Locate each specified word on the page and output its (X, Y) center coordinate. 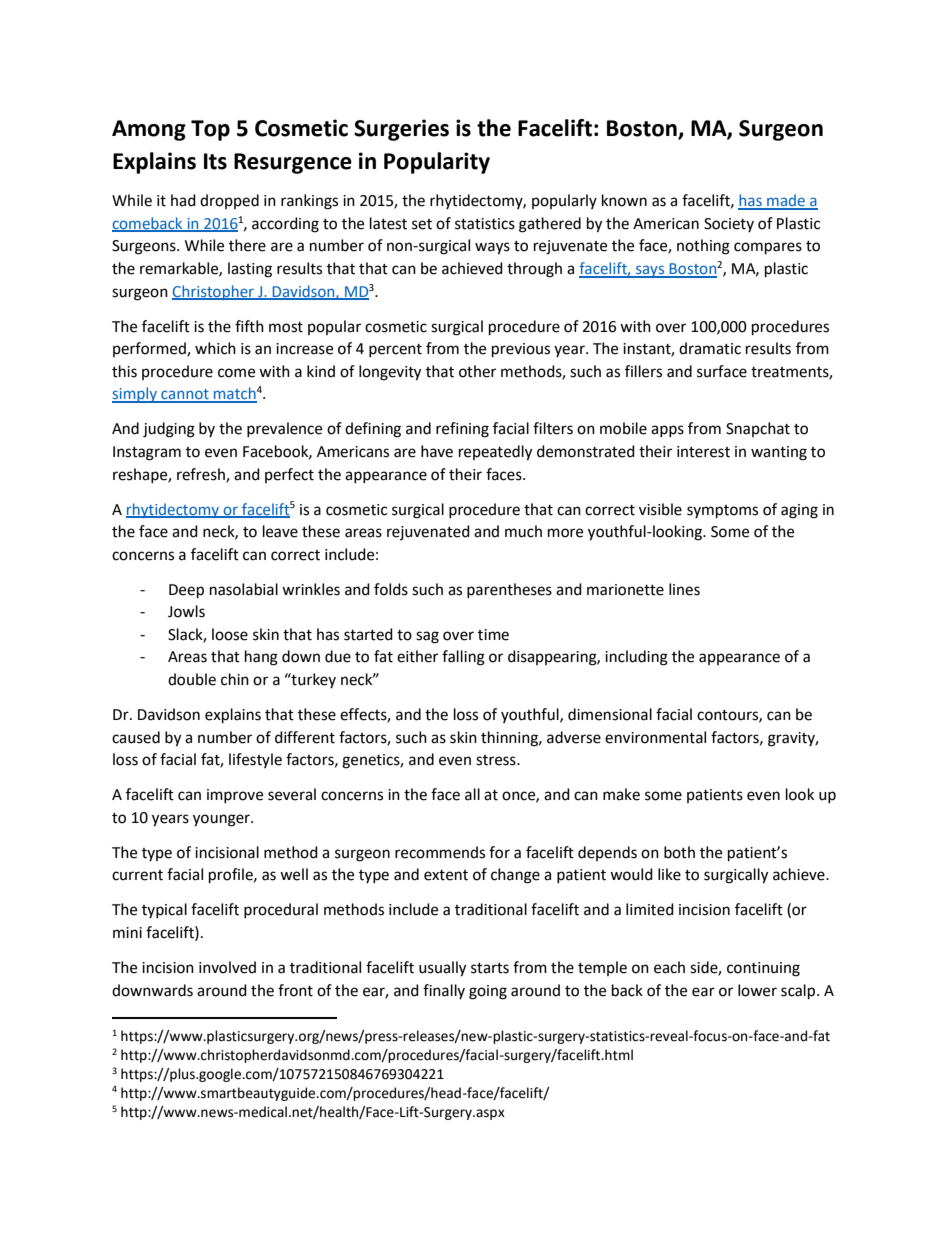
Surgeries (401, 130)
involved (227, 967)
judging (169, 430)
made (786, 201)
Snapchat (758, 429)
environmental (655, 737)
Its (215, 161)
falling (463, 658)
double (192, 679)
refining (462, 430)
